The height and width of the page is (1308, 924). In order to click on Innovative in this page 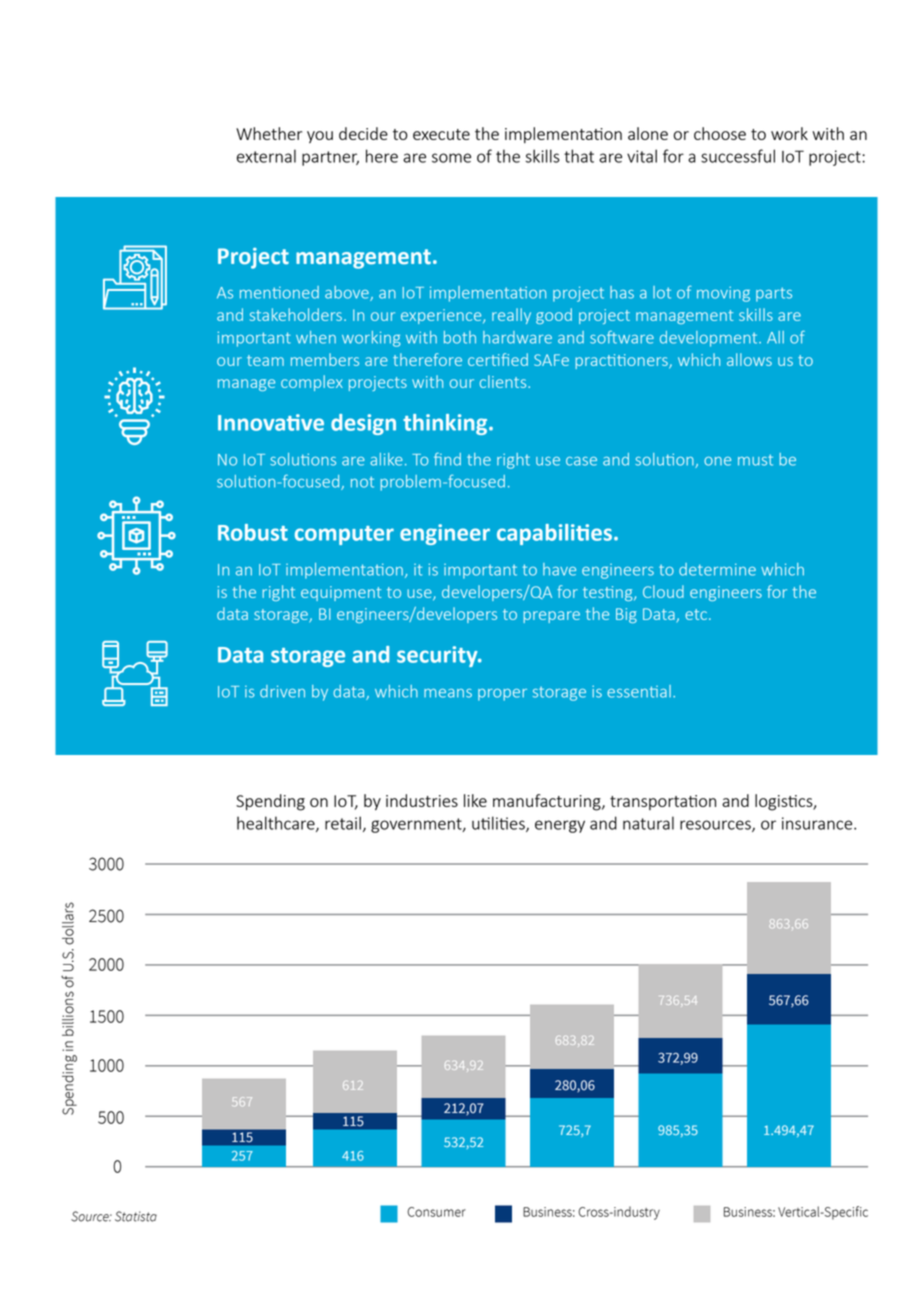, I will do `click(271, 422)`.
